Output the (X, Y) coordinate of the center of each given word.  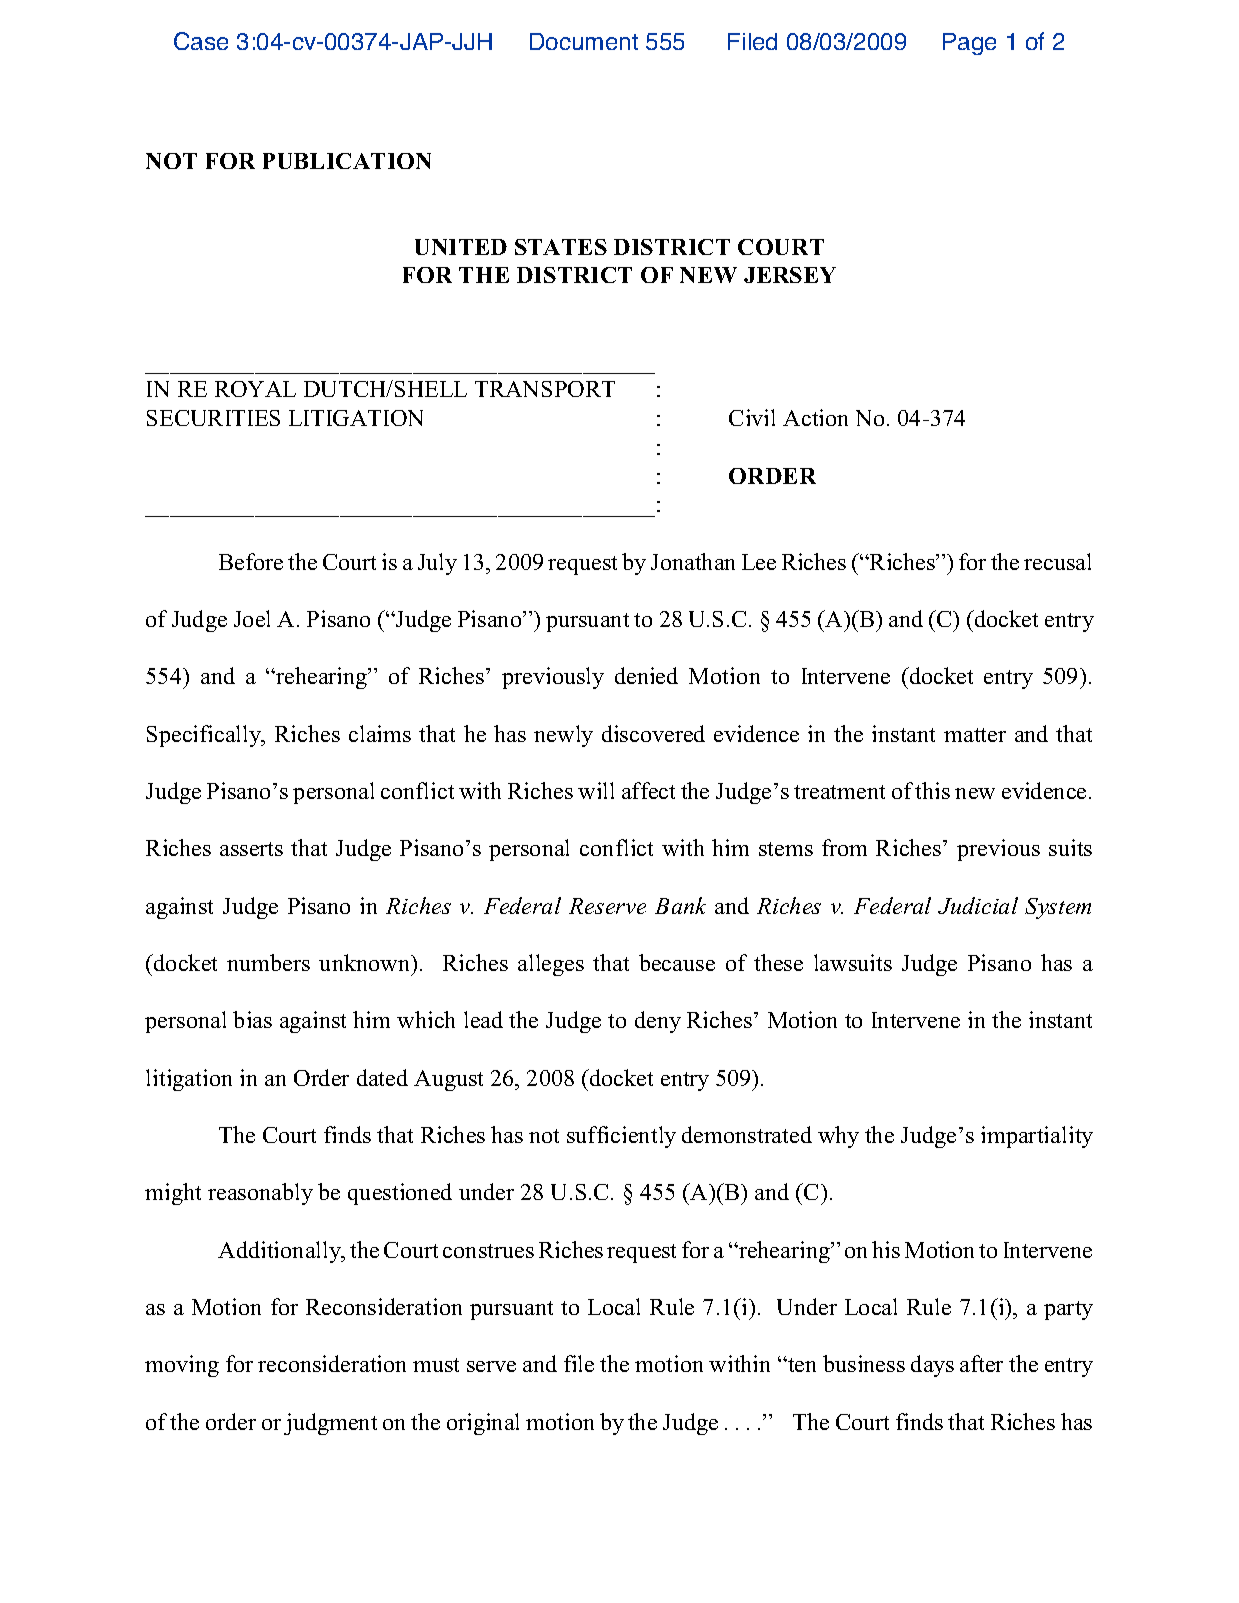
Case (201, 41)
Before (251, 561)
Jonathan (693, 561)
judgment (330, 1424)
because (677, 962)
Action (815, 417)
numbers (268, 962)
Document (584, 41)
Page (969, 44)
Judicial (978, 905)
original (483, 1424)
